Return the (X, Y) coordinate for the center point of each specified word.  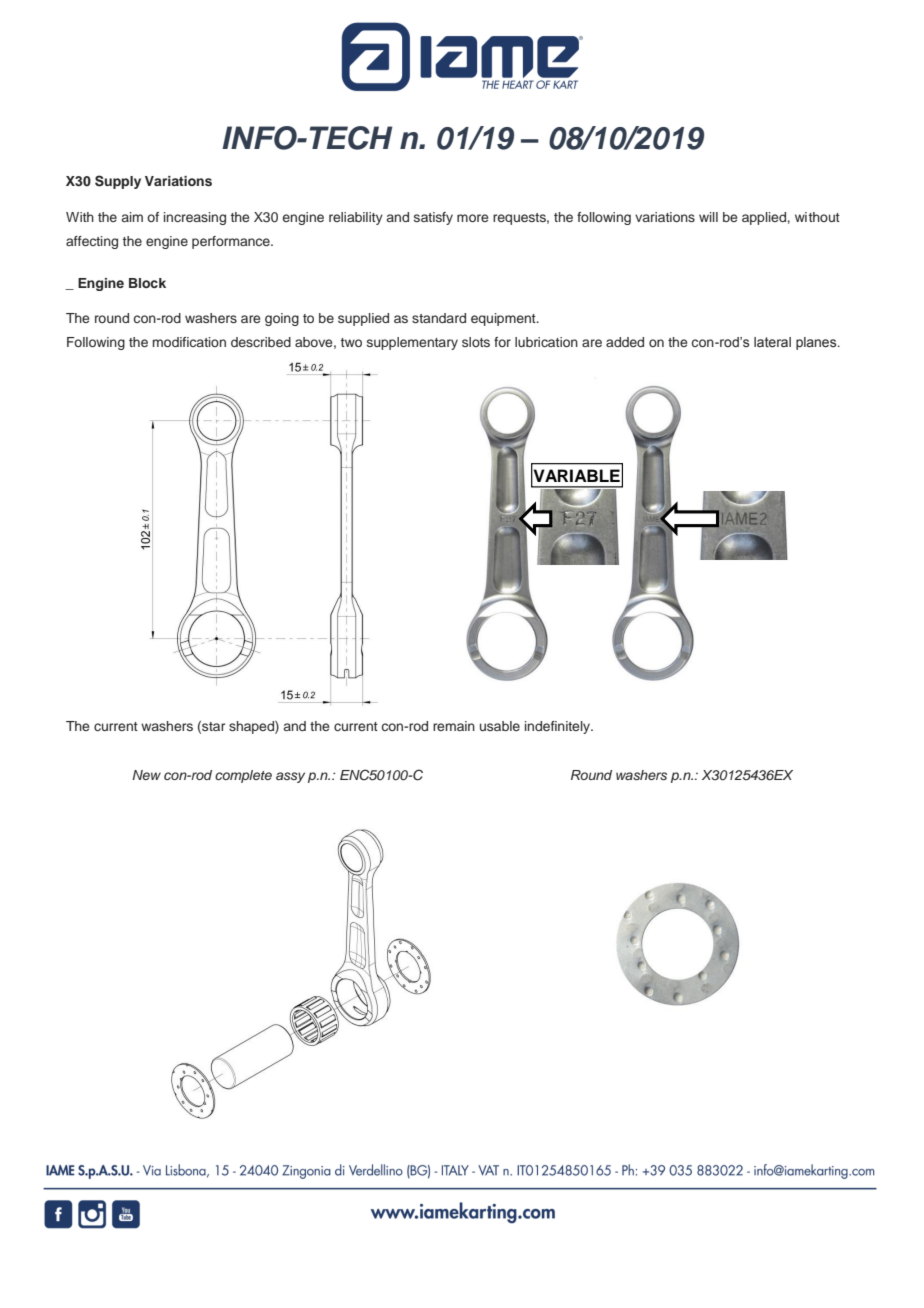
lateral (772, 342)
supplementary (412, 343)
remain (454, 726)
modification (189, 342)
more (472, 218)
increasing (195, 218)
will (708, 217)
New (146, 775)
